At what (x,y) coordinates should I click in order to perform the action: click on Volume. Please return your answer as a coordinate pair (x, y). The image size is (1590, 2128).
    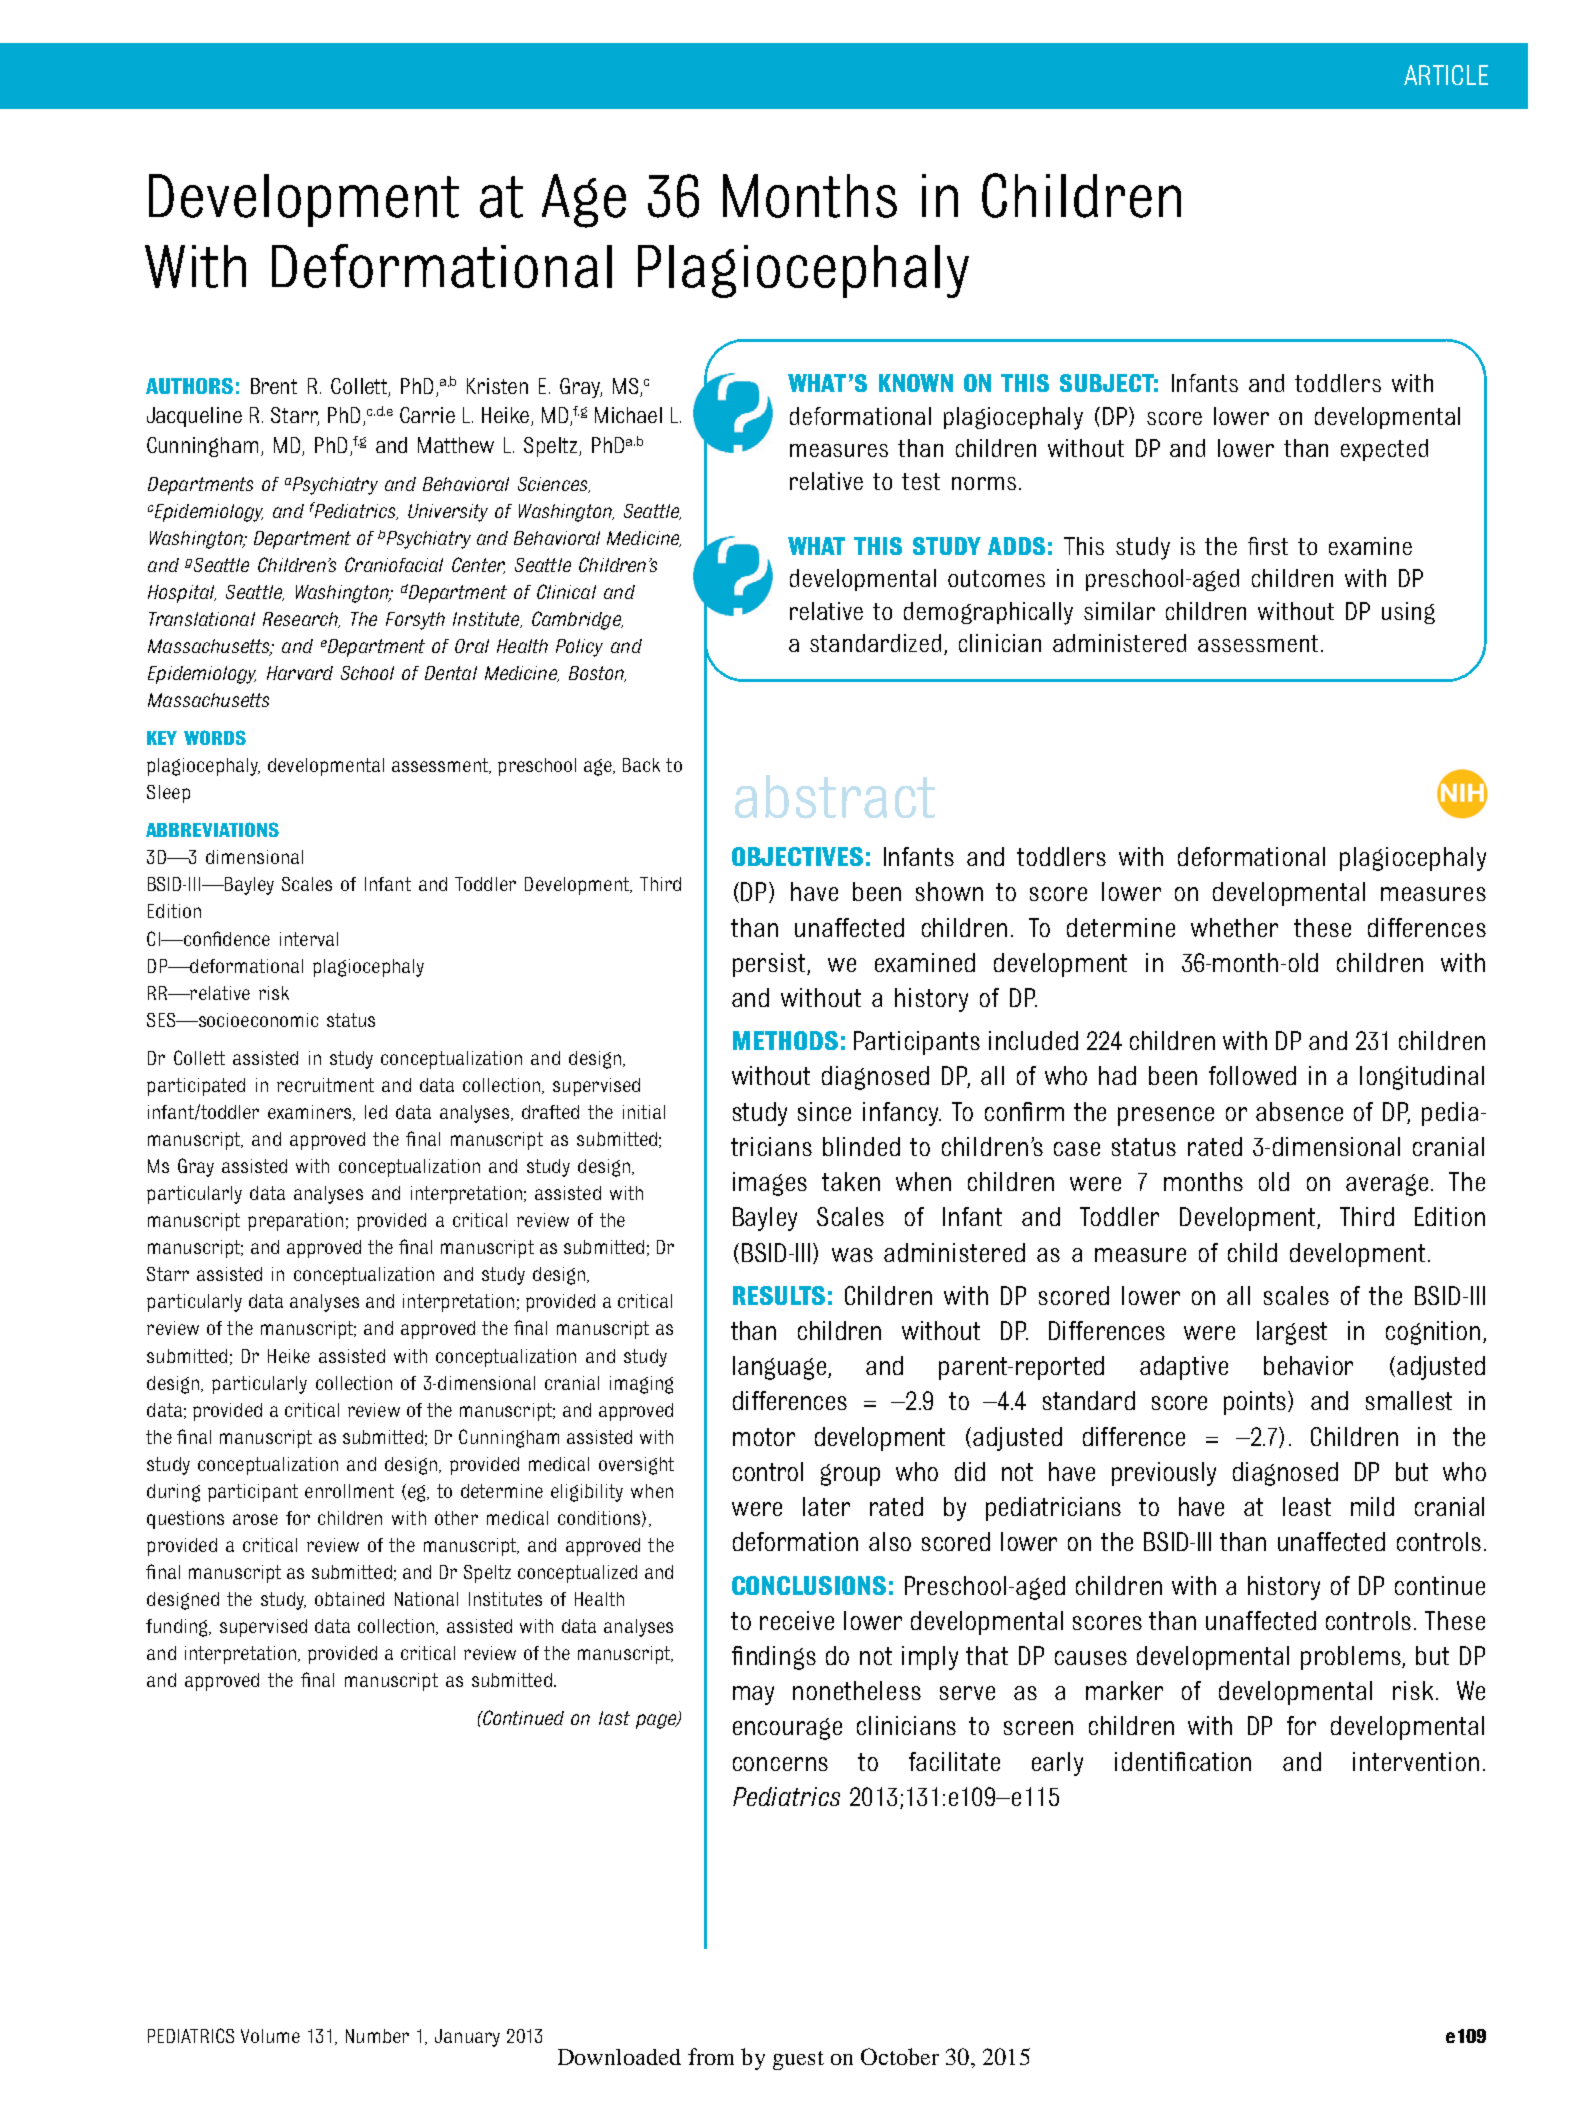
    Looking at the image, I should click on (270, 2036).
